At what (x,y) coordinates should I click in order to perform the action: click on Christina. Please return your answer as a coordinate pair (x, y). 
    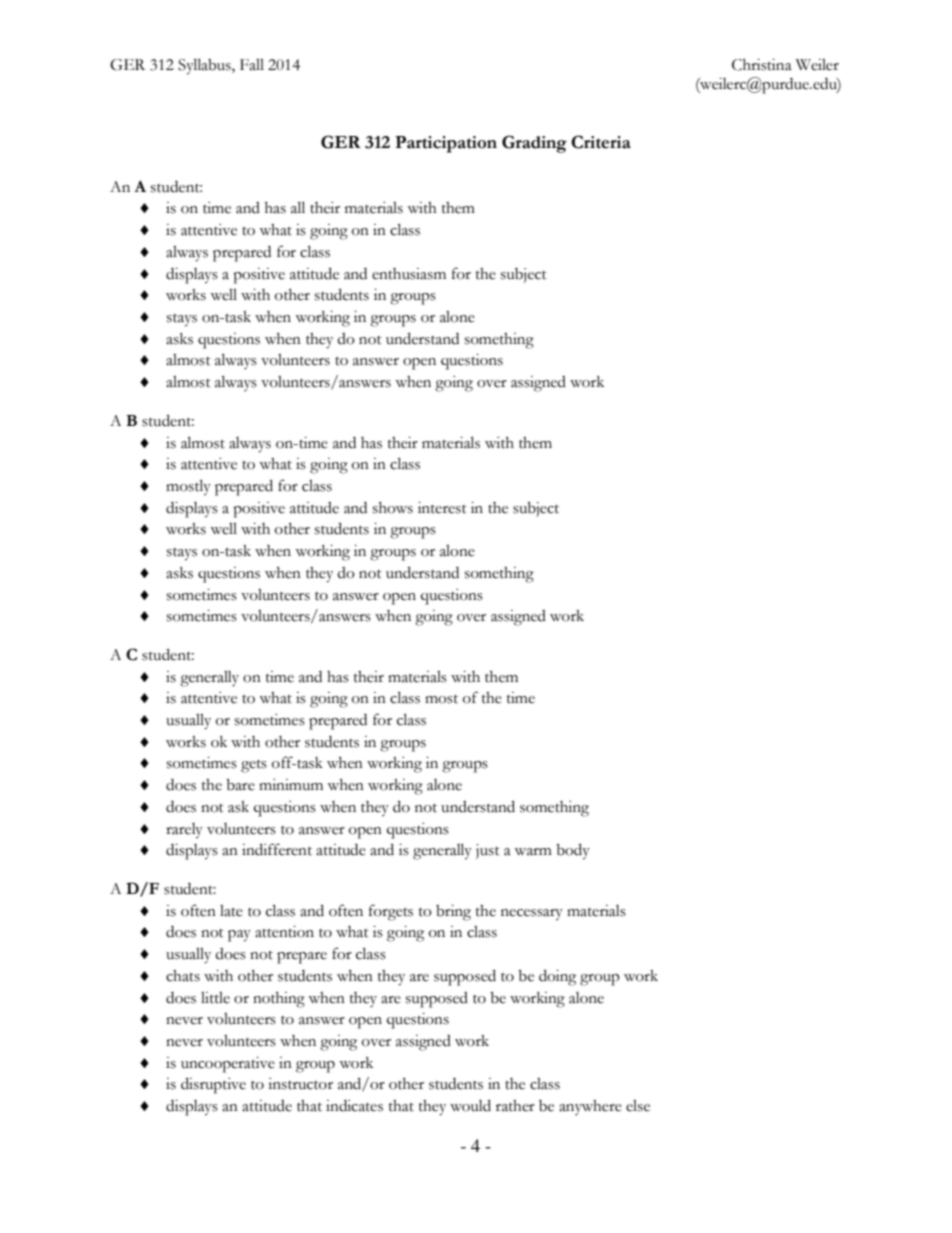
    Looking at the image, I should click on (762, 65).
